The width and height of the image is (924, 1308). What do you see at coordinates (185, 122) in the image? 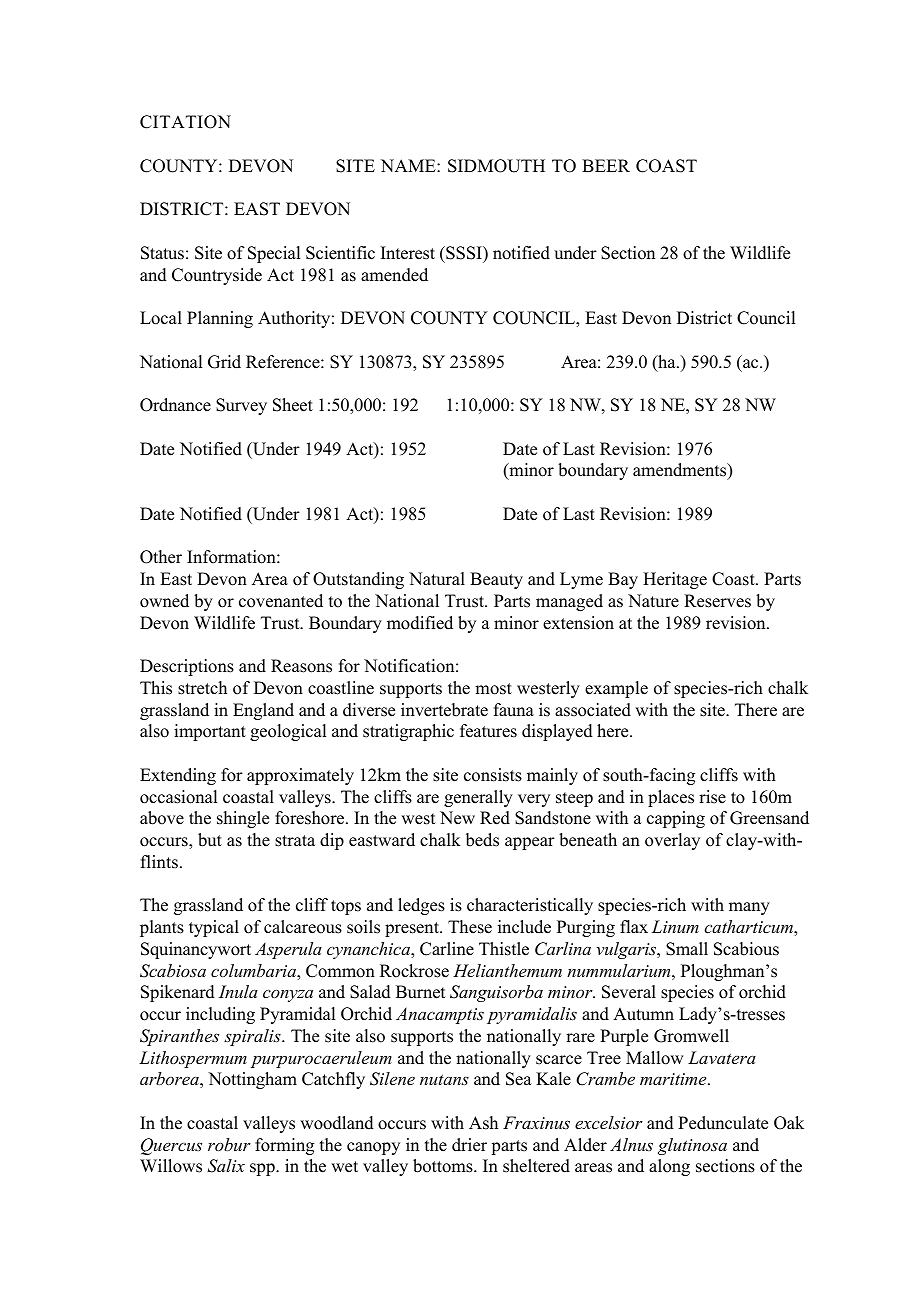
I see `CITATION` at bounding box center [185, 122].
